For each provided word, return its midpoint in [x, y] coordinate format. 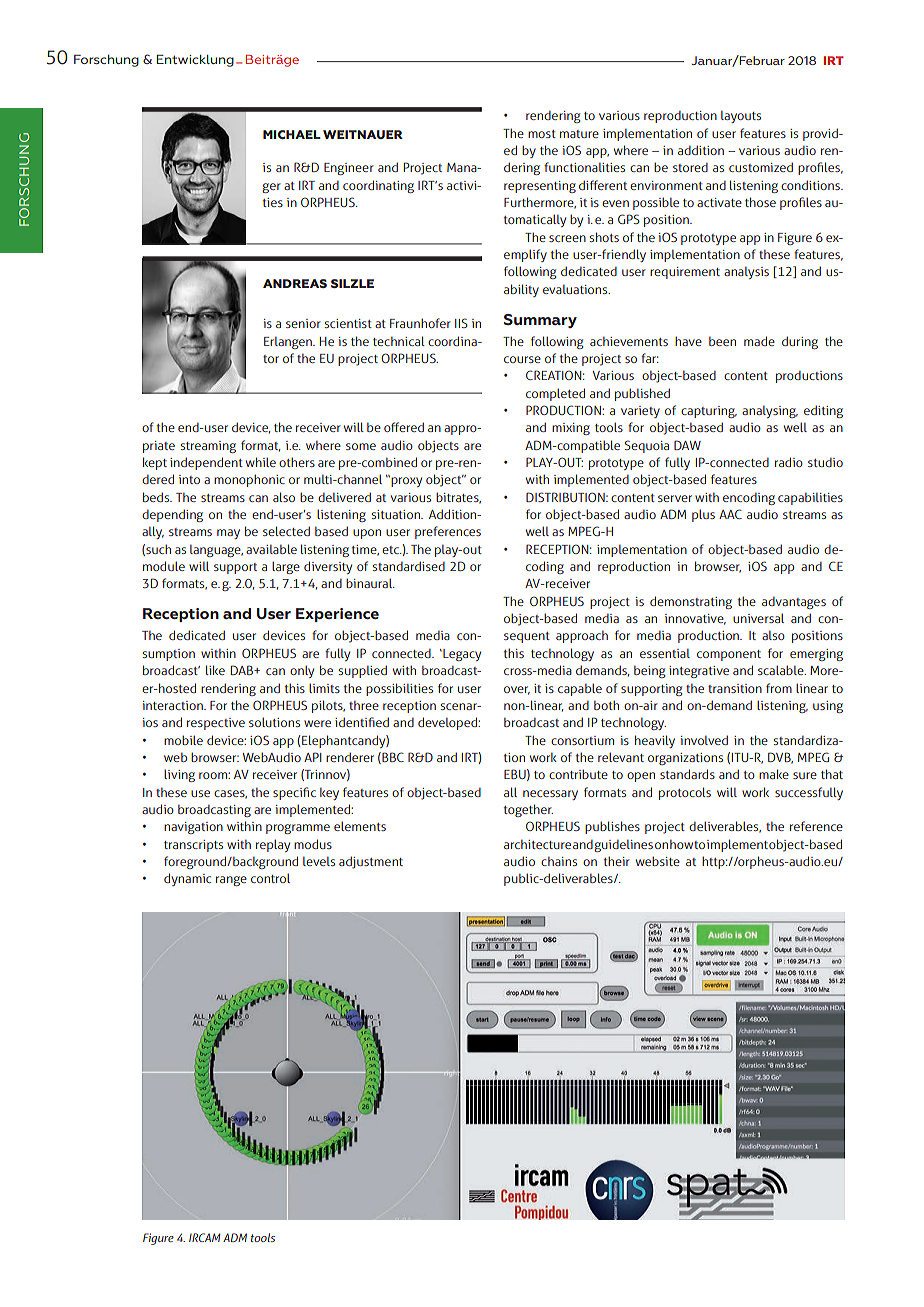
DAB [243, 670]
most [542, 134]
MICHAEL [292, 134]
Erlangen [289, 343]
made [759, 341]
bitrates [458, 498]
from [779, 688]
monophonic [249, 480]
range [231, 881]
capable [580, 689]
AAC [730, 514]
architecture [537, 844]
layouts [741, 117]
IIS [461, 323]
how [681, 844]
